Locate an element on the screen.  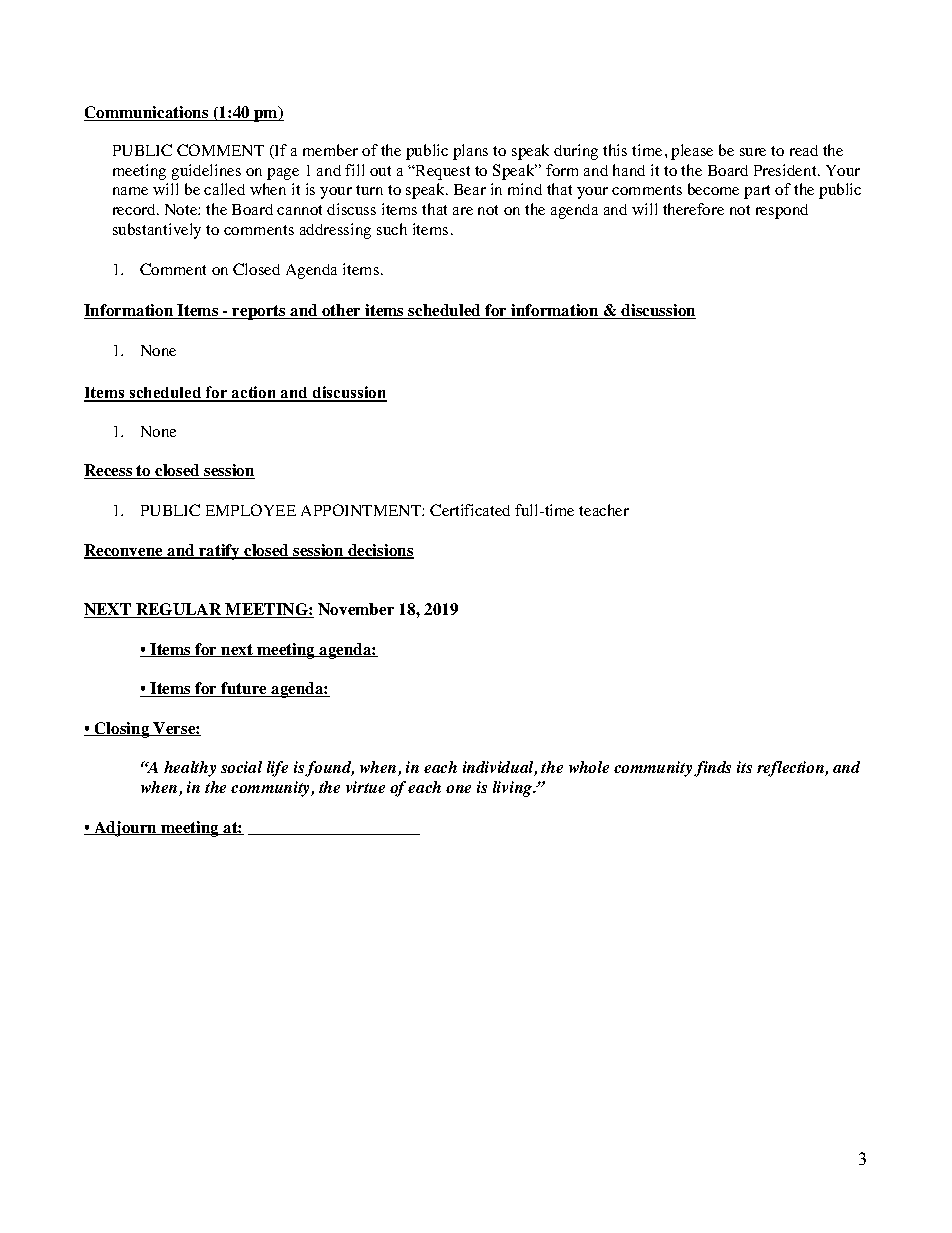
Certificated is located at coordinates (470, 510).
